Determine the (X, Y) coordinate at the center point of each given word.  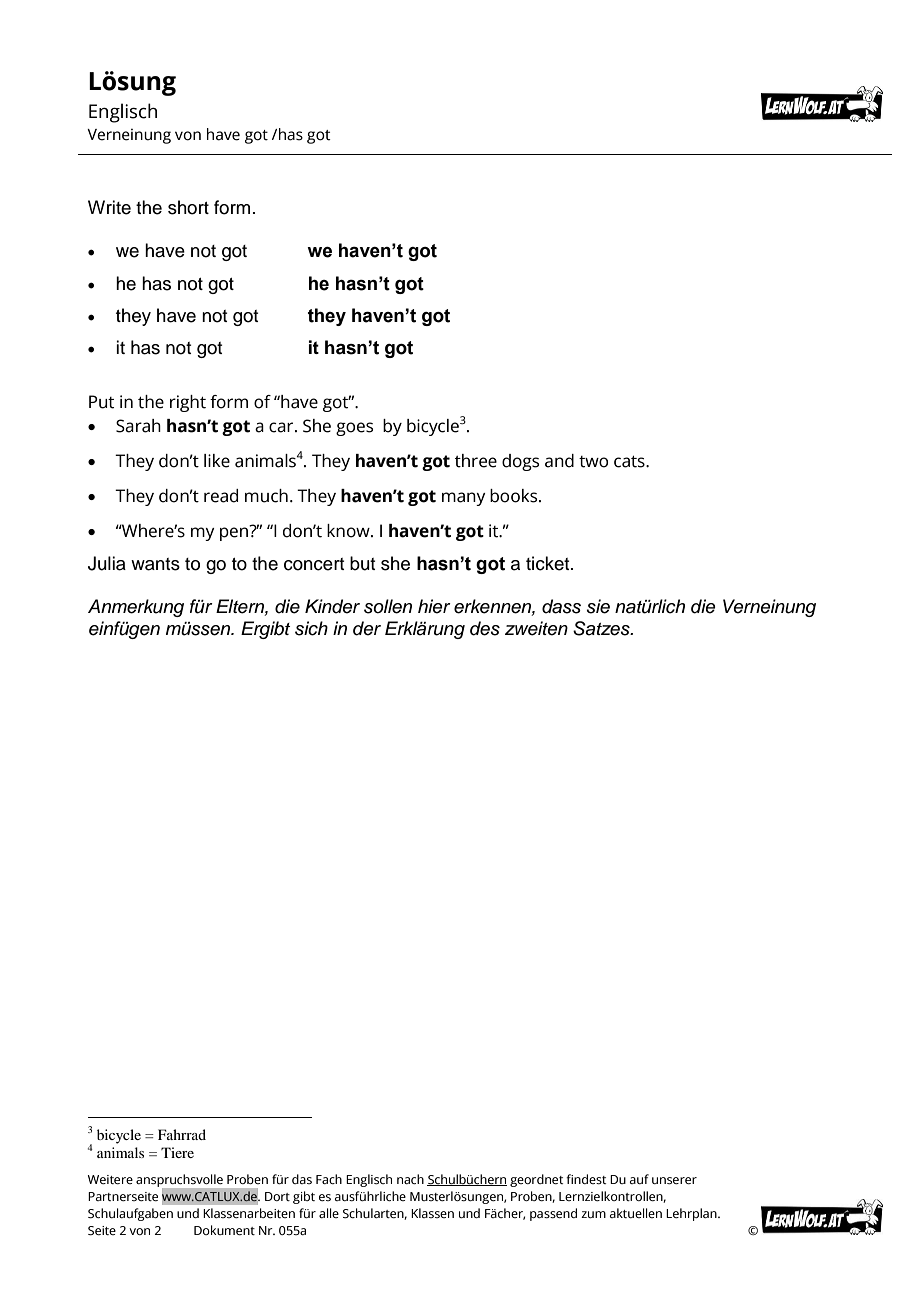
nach (410, 1179)
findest (586, 1179)
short (188, 207)
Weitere (110, 1179)
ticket (549, 563)
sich (311, 628)
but (362, 563)
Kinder (332, 606)
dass (561, 606)
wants (155, 564)
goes (354, 429)
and (559, 461)
